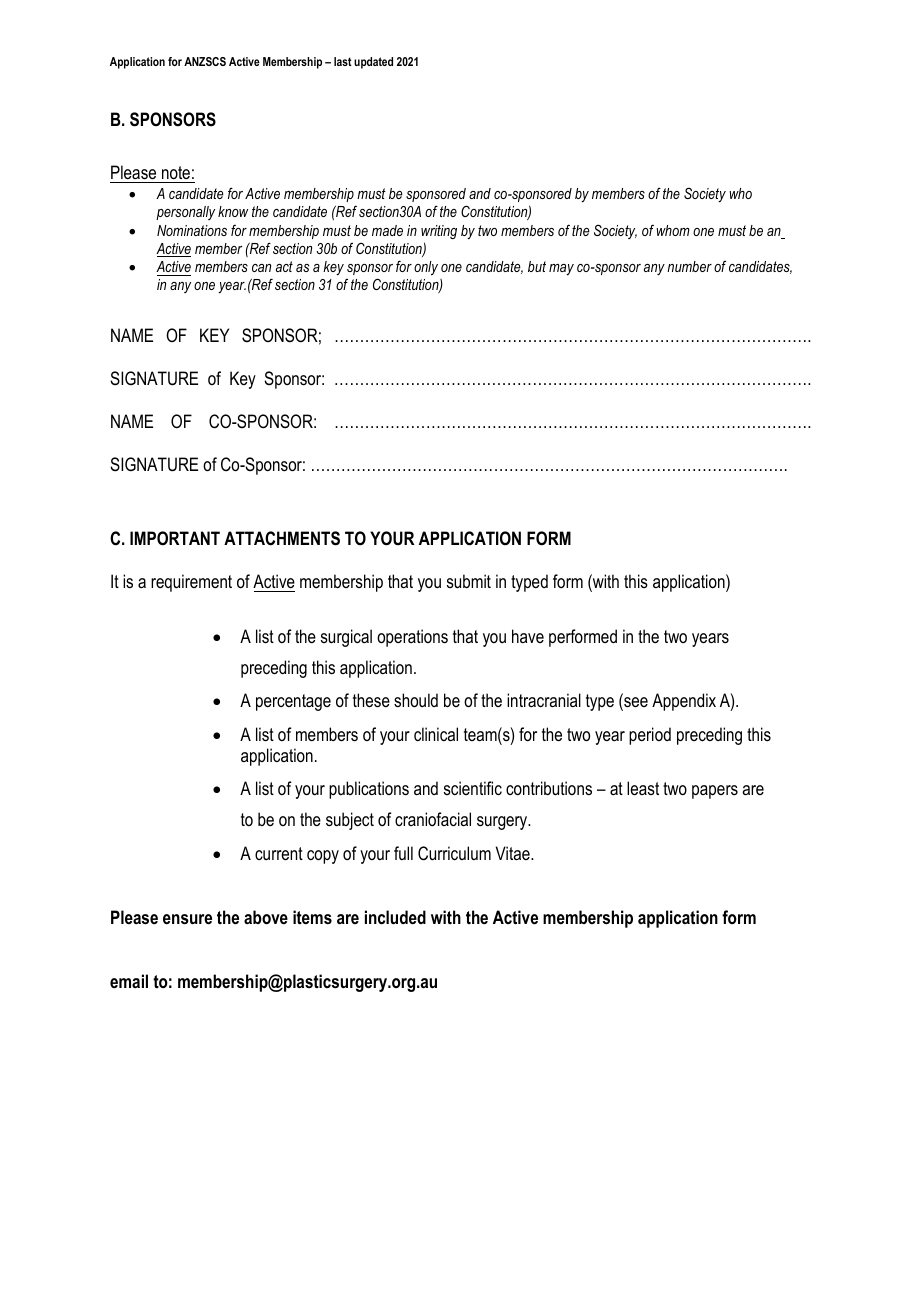  I want to click on number, so click(689, 266).
